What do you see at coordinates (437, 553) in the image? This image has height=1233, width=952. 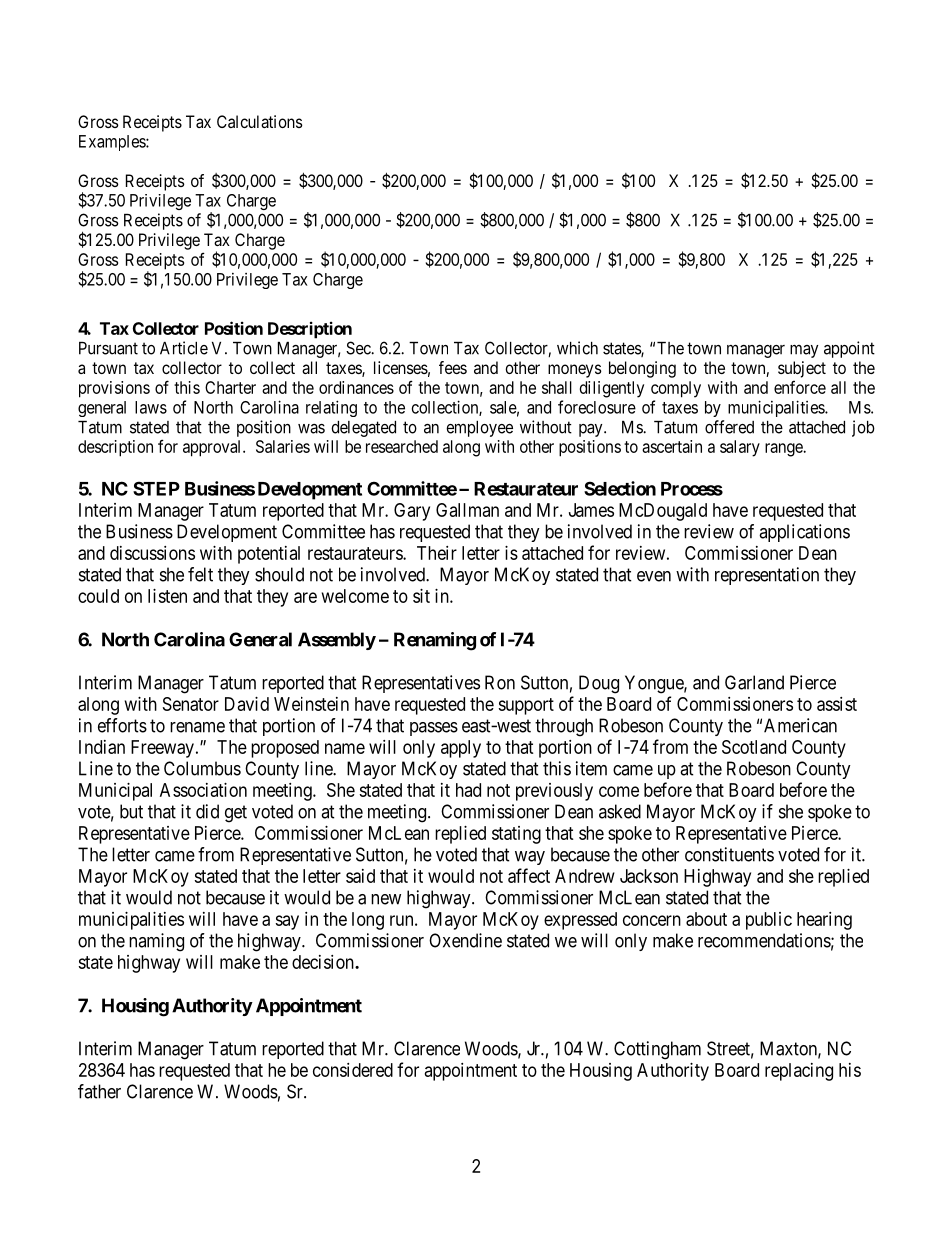 I see `Their` at bounding box center [437, 553].
